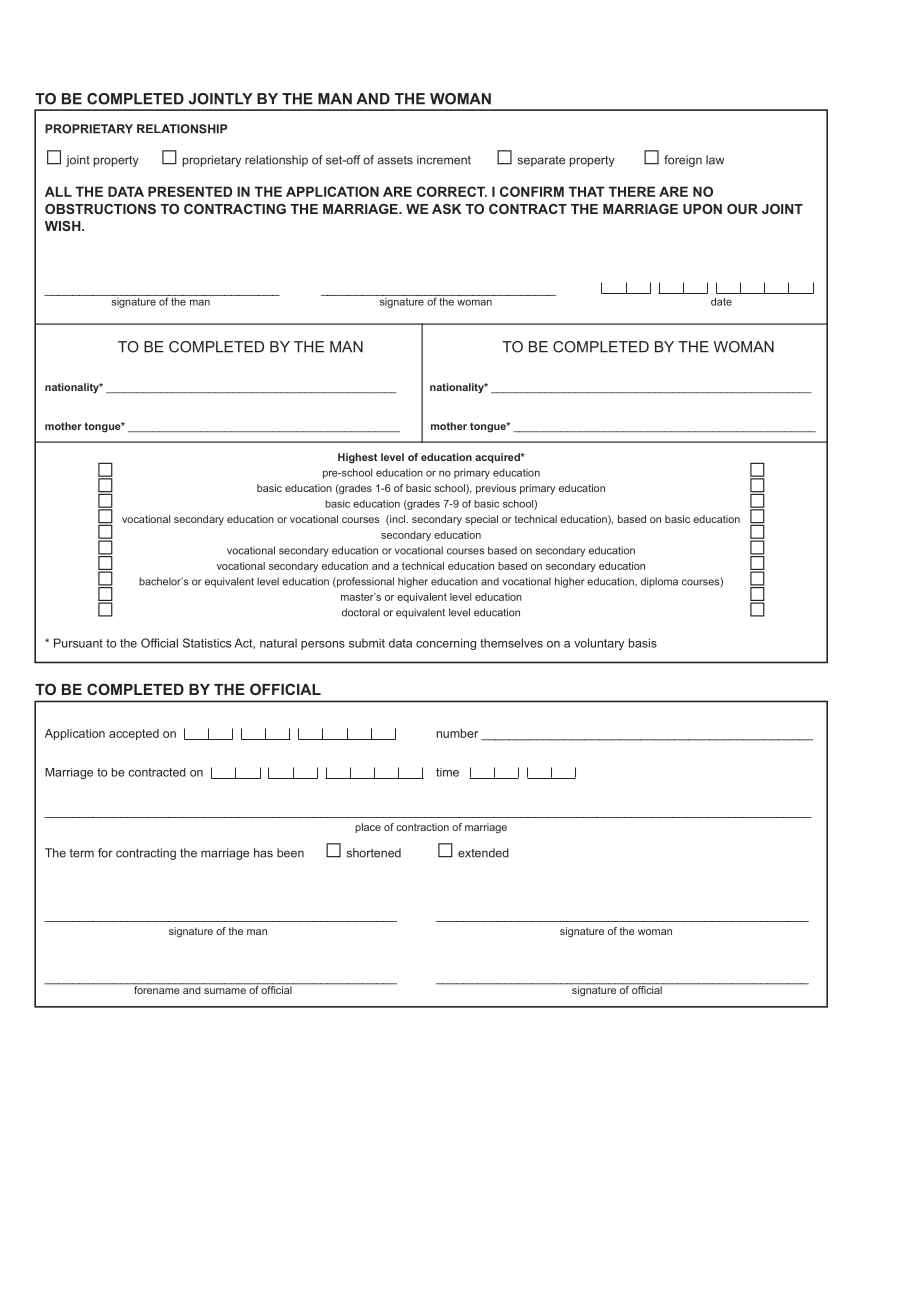 The width and height of the screenshot is (924, 1308). I want to click on Pursuant, so click(78, 643).
